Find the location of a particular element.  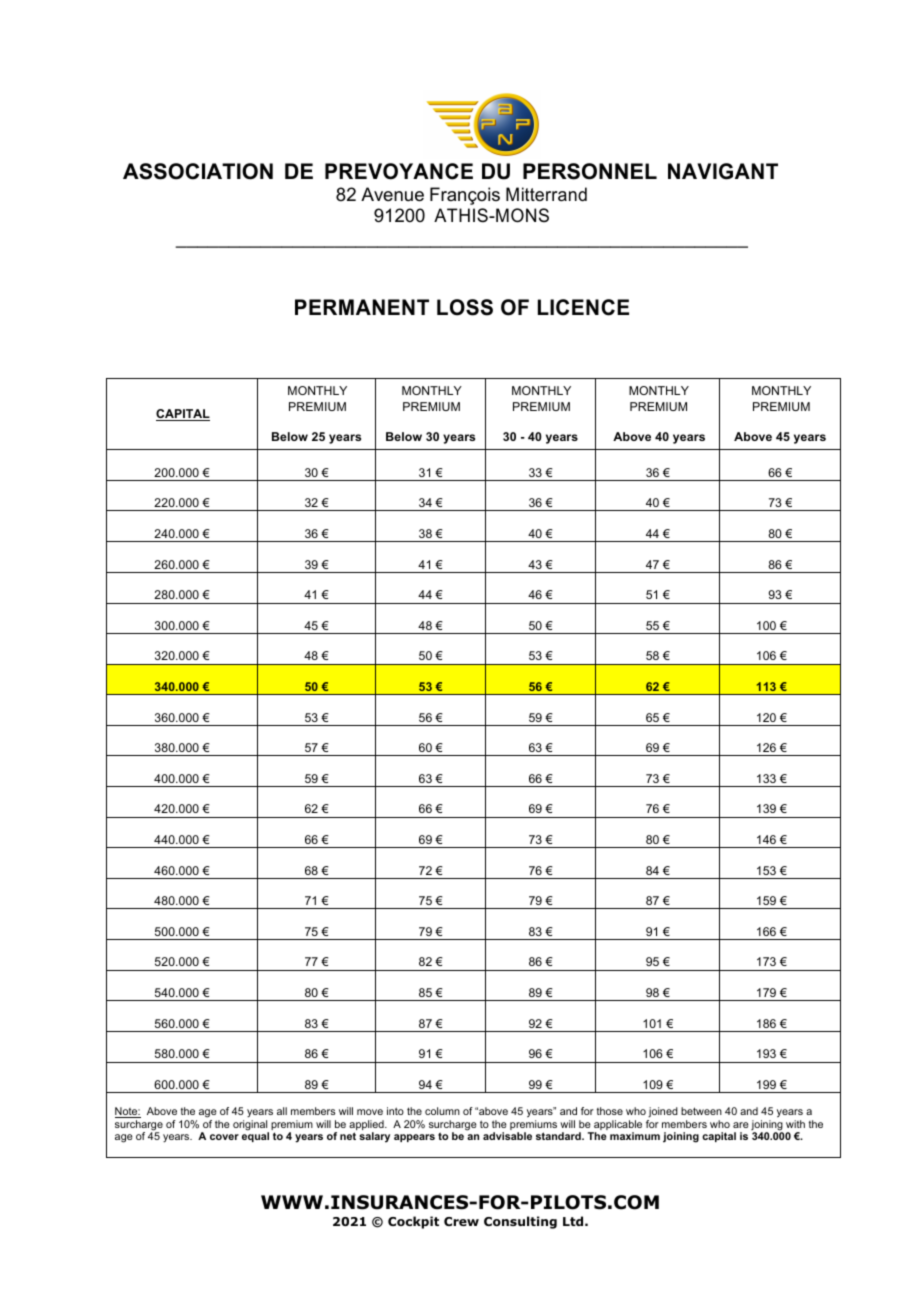

are is located at coordinates (741, 1125).
